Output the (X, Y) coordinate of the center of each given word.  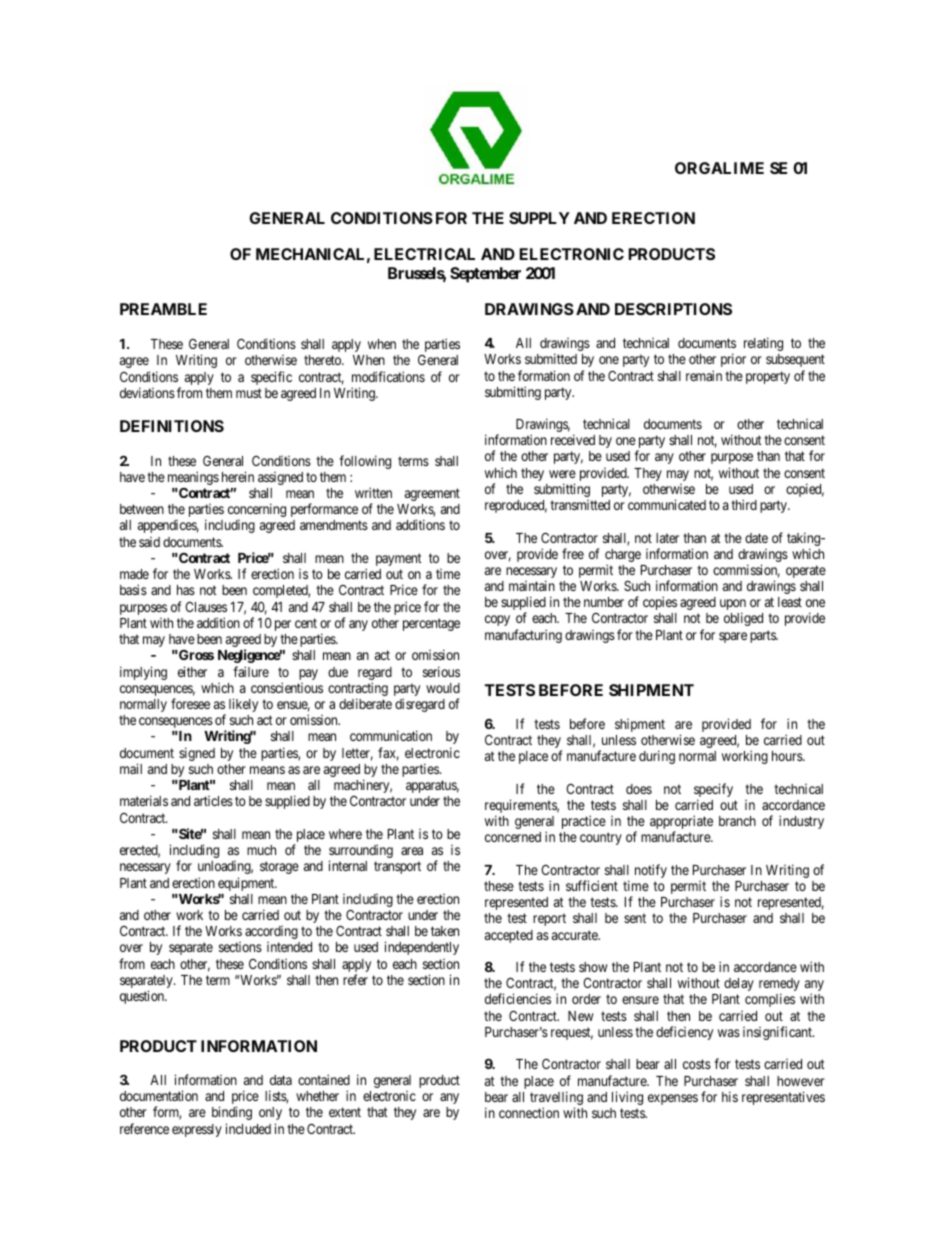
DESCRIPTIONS (673, 309)
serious (441, 671)
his (730, 1096)
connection (529, 1112)
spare (733, 637)
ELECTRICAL (424, 254)
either (192, 671)
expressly (197, 1130)
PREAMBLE (163, 309)
